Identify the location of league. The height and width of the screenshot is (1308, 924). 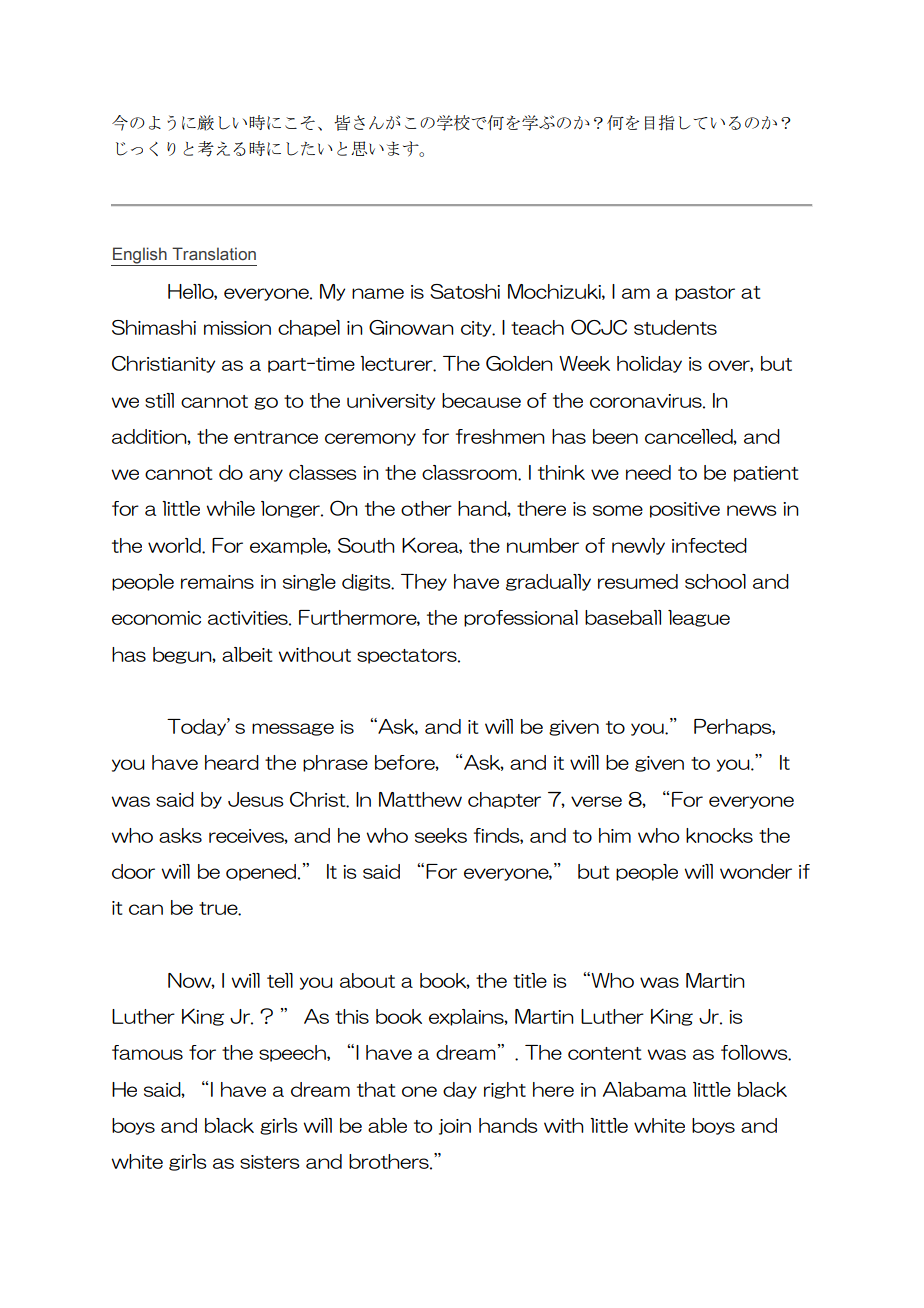
(699, 618).
